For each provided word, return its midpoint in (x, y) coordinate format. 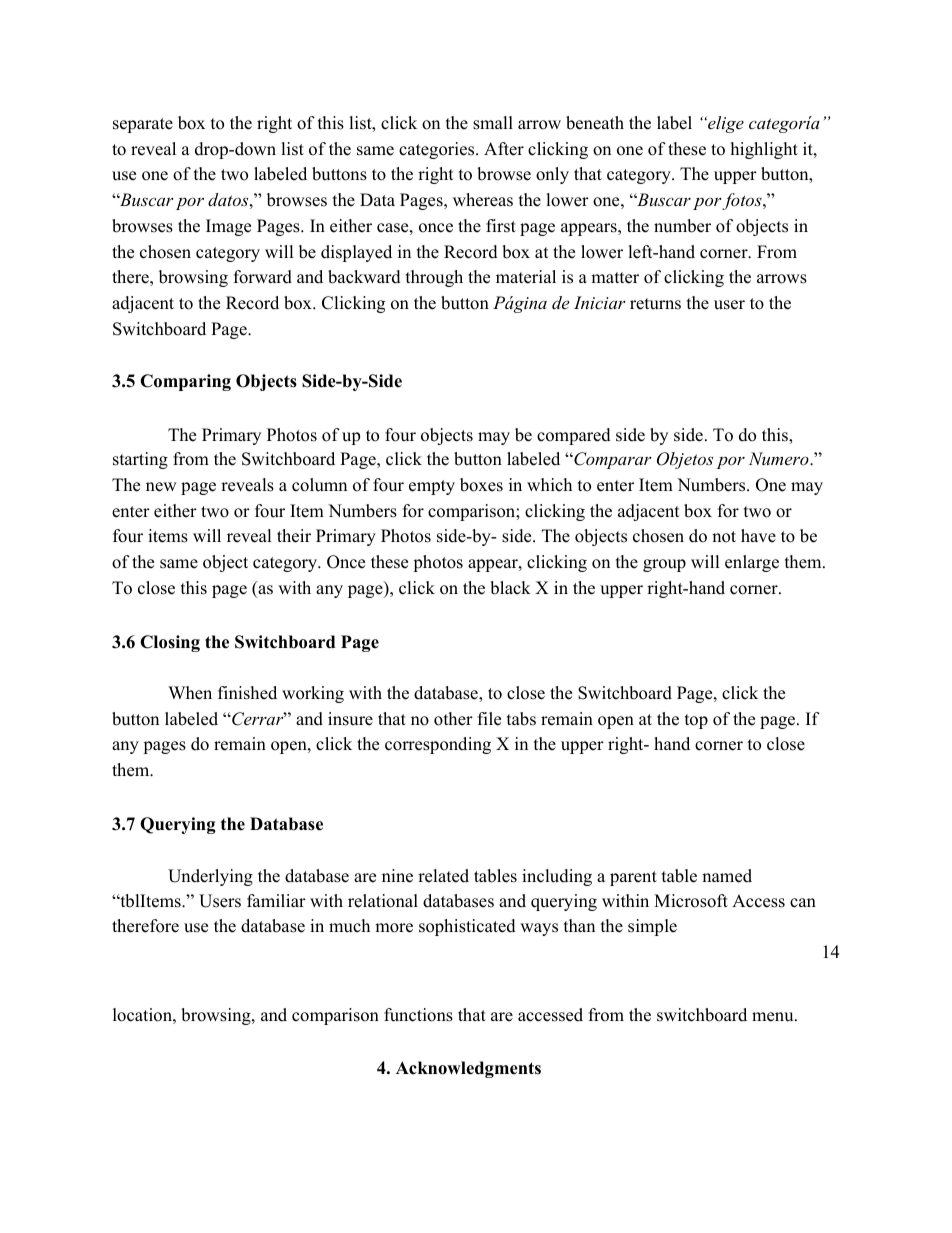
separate (143, 125)
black (510, 588)
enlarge (752, 563)
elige (725, 124)
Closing (170, 643)
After (504, 149)
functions (418, 1015)
